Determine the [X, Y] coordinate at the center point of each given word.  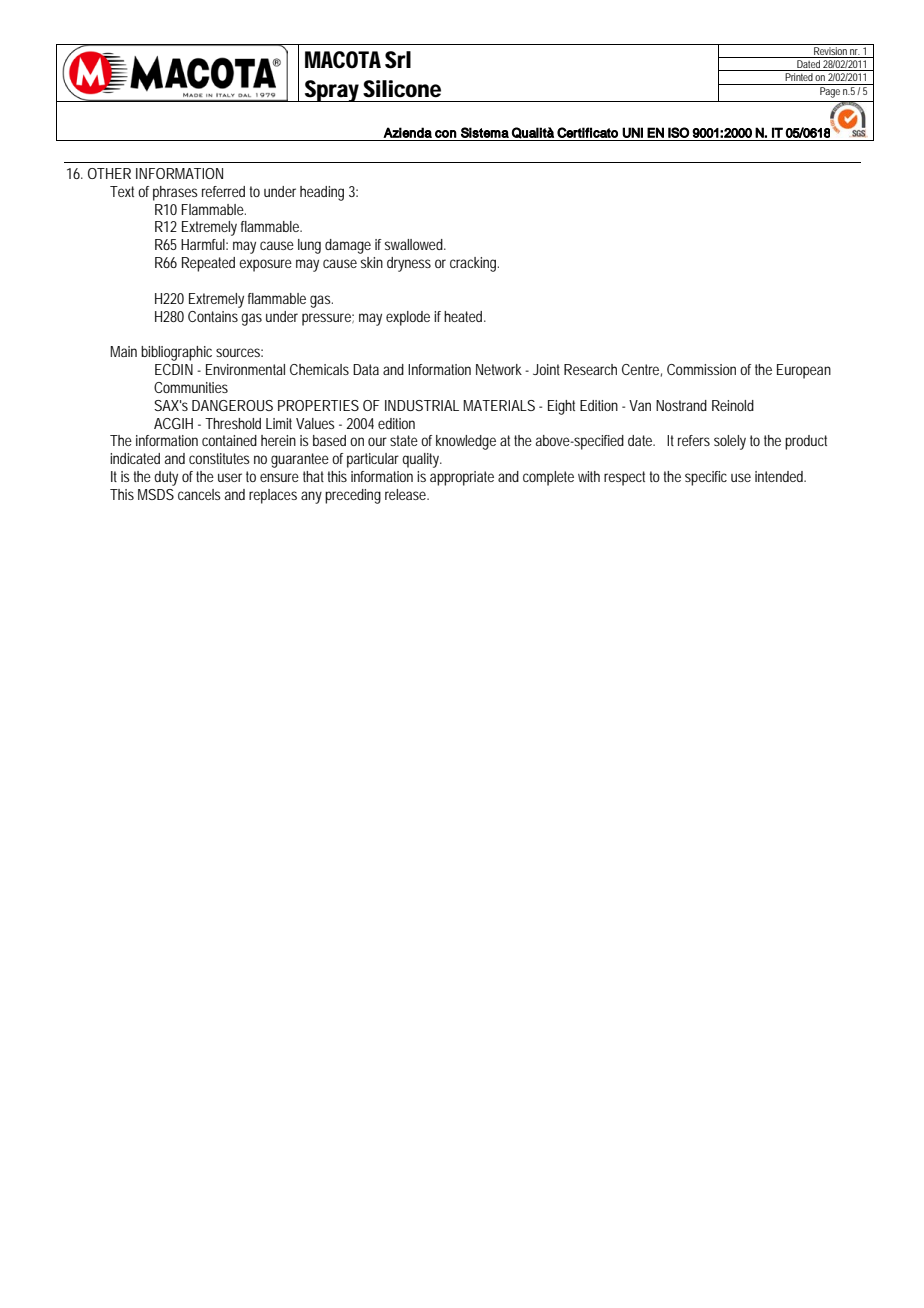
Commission [701, 369]
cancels [199, 494]
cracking [473, 264]
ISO [678, 132]
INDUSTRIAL [422, 405]
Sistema [485, 132]
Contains [213, 316]
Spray [331, 91]
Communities [191, 387]
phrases [175, 193]
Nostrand [681, 405]
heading [322, 193]
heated [463, 316]
